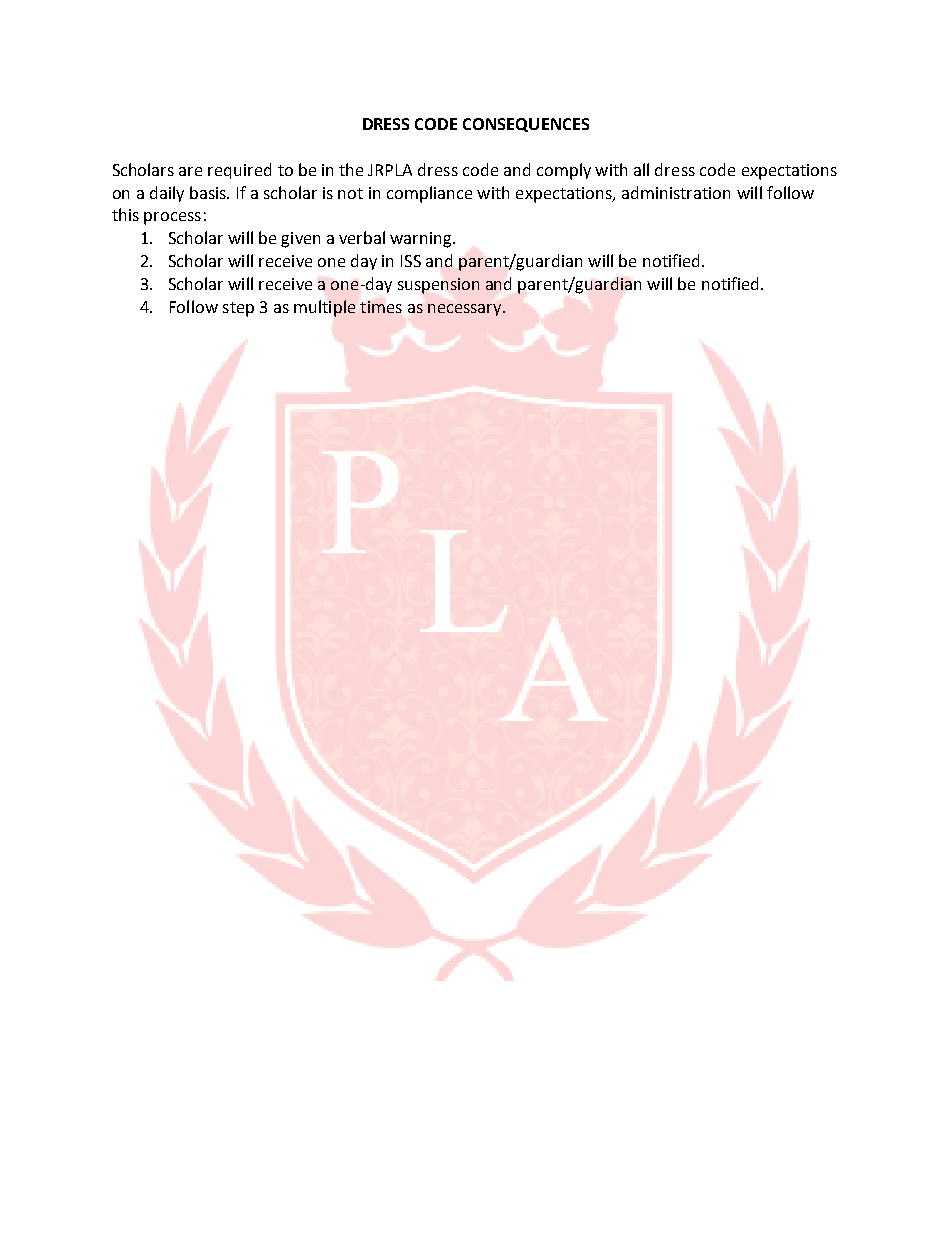 Image resolution: width=952 pixels, height=1233 pixels. What do you see at coordinates (362, 237) in the screenshot?
I see `verbal` at bounding box center [362, 237].
